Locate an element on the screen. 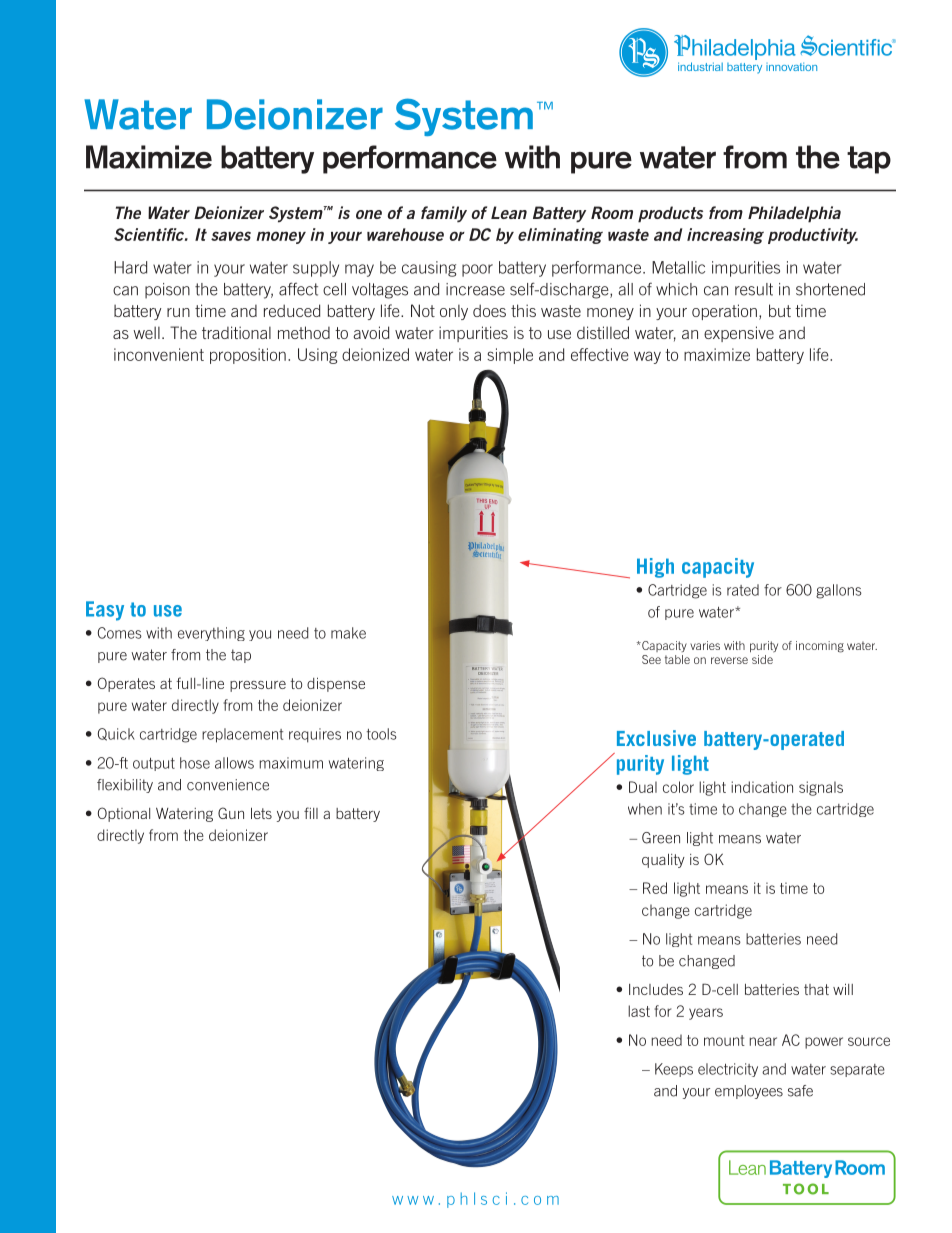  indication is located at coordinates (762, 787).
